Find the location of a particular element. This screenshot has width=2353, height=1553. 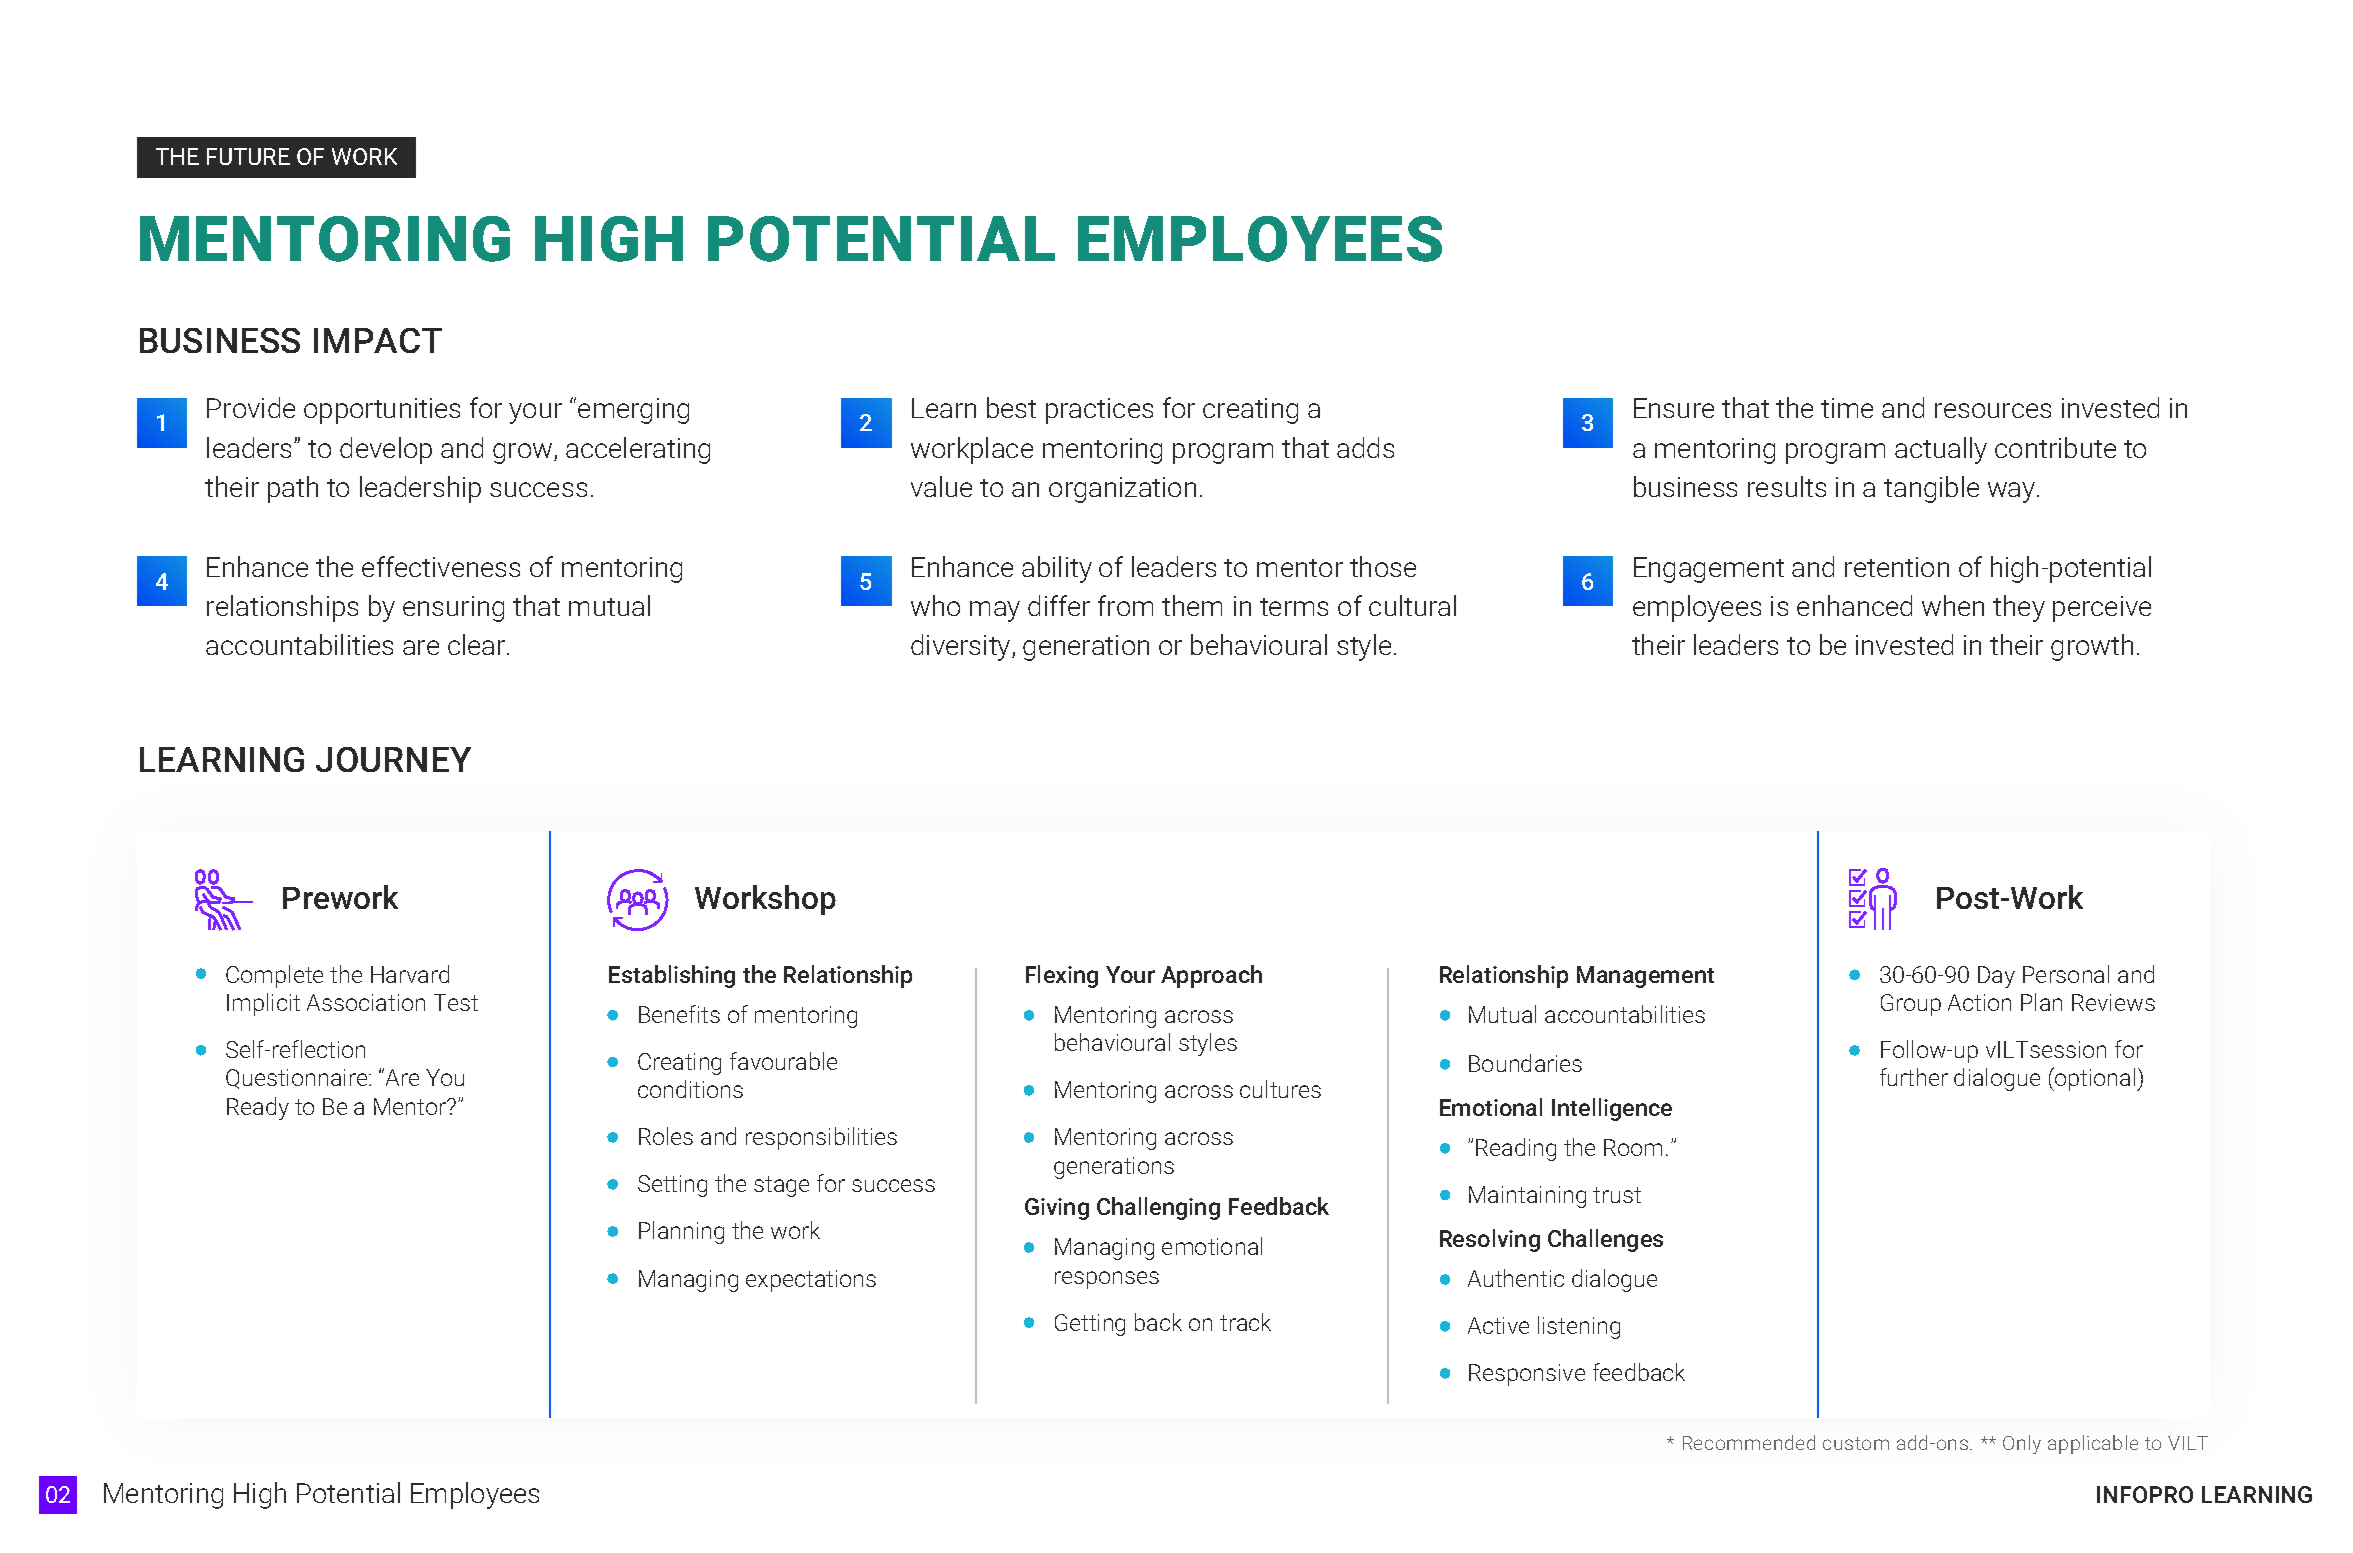

tangible is located at coordinates (1931, 489).
